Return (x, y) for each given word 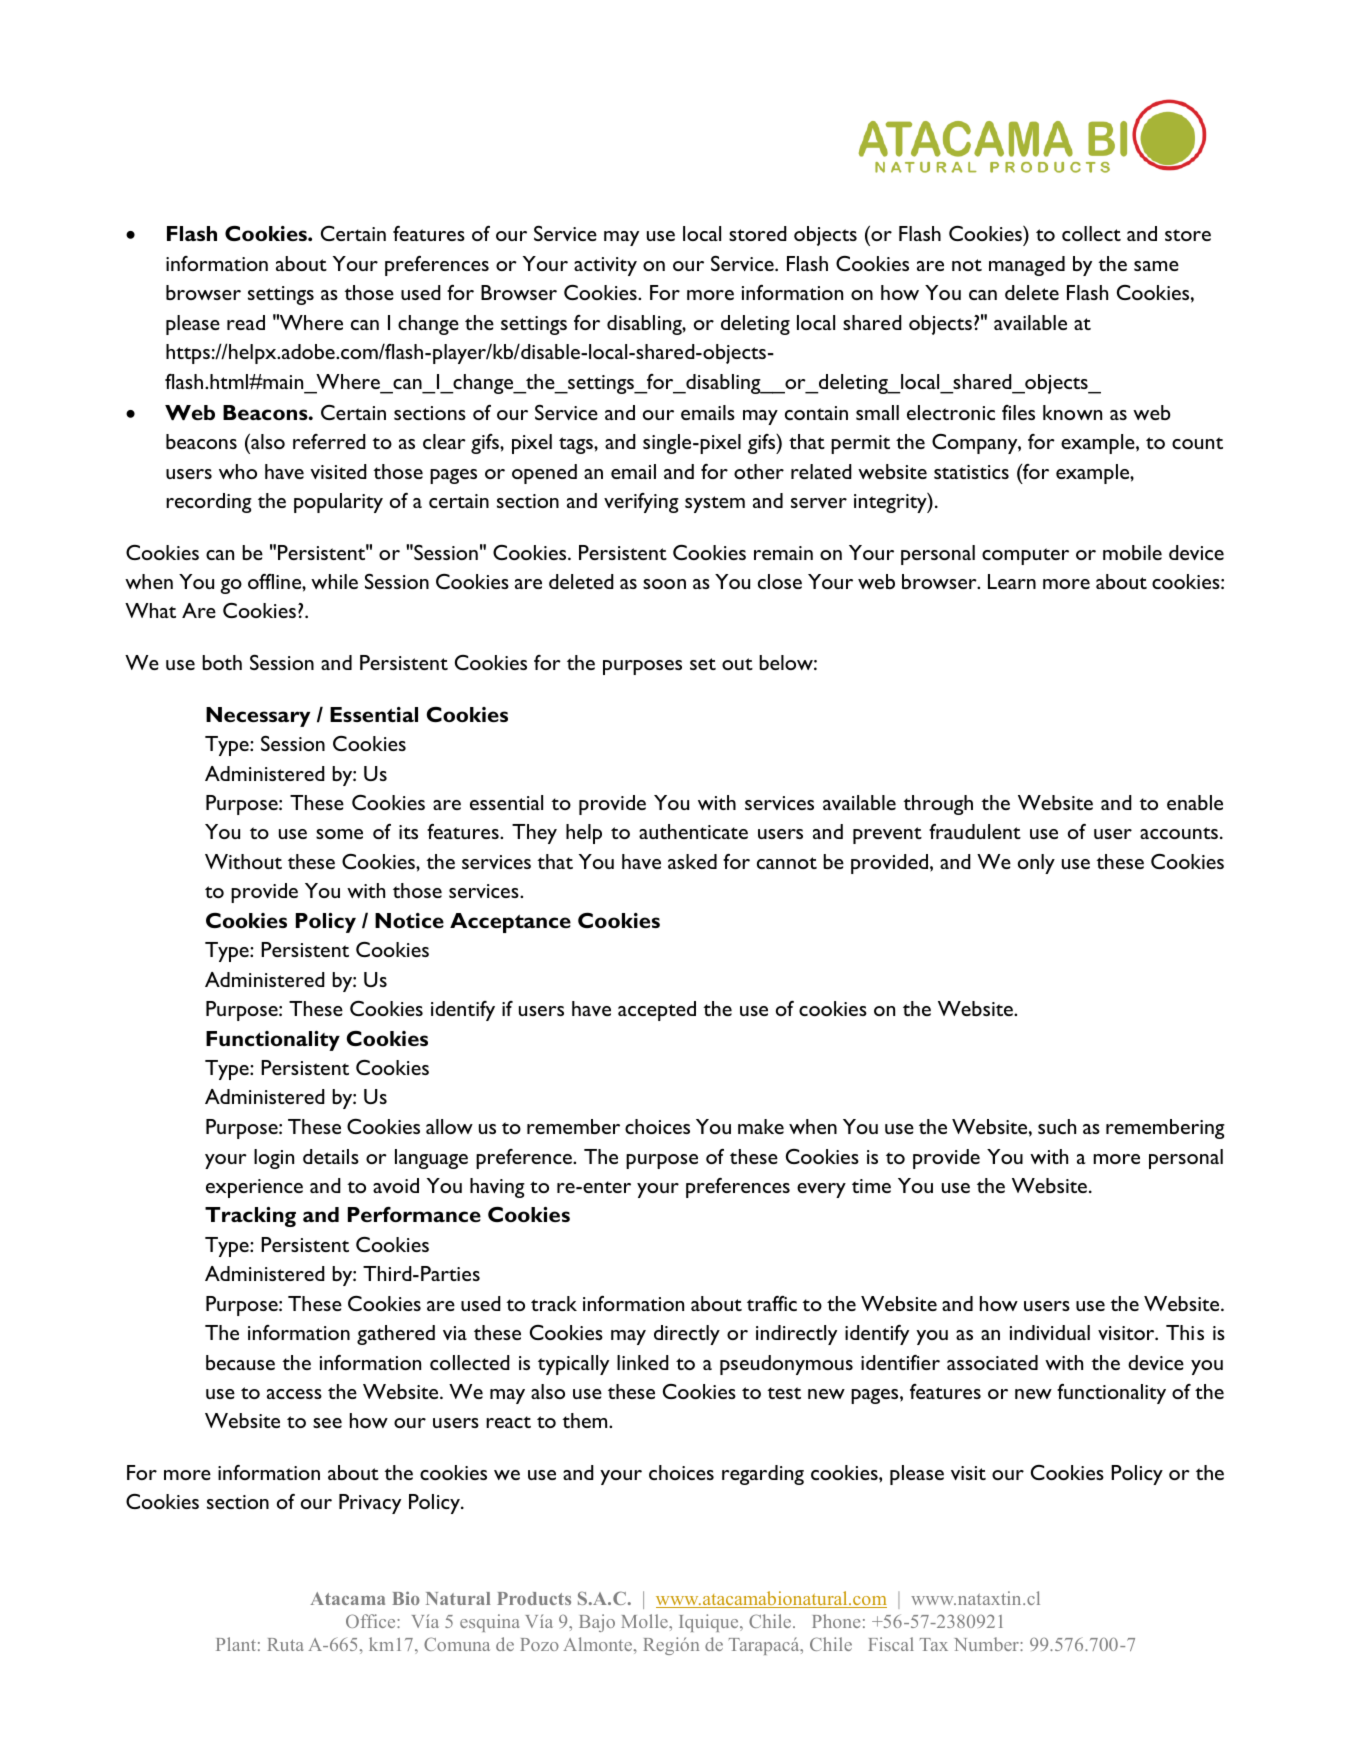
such (1057, 1126)
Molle (645, 1621)
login (274, 1159)
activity (605, 266)
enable (1195, 802)
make (761, 1126)
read (246, 322)
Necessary (258, 717)
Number (988, 1644)
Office (372, 1621)
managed (1027, 266)
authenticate (693, 831)
